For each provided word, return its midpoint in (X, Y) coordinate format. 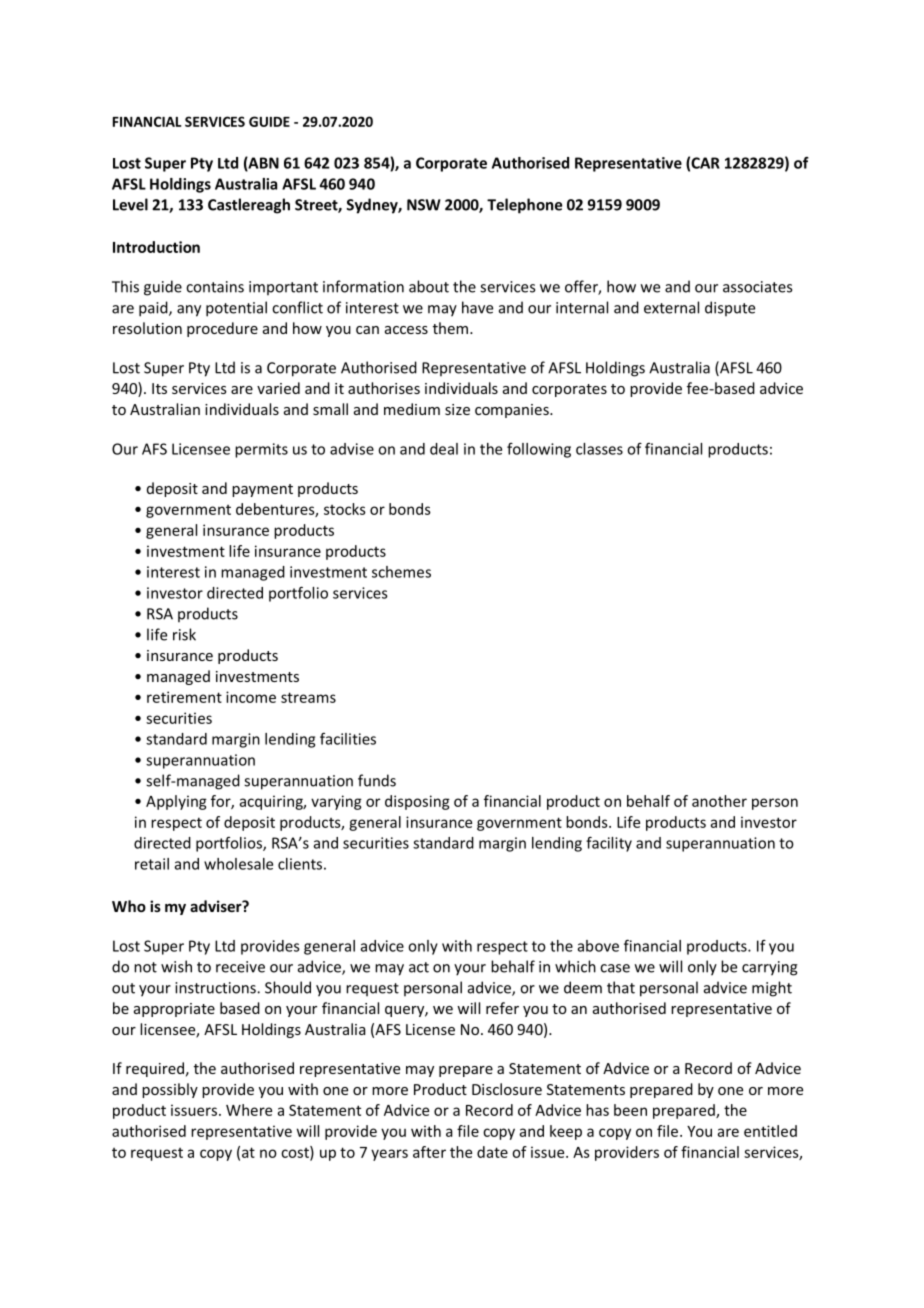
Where (249, 1110)
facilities (348, 739)
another (719, 801)
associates (757, 287)
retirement (184, 697)
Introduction (156, 247)
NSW (424, 205)
